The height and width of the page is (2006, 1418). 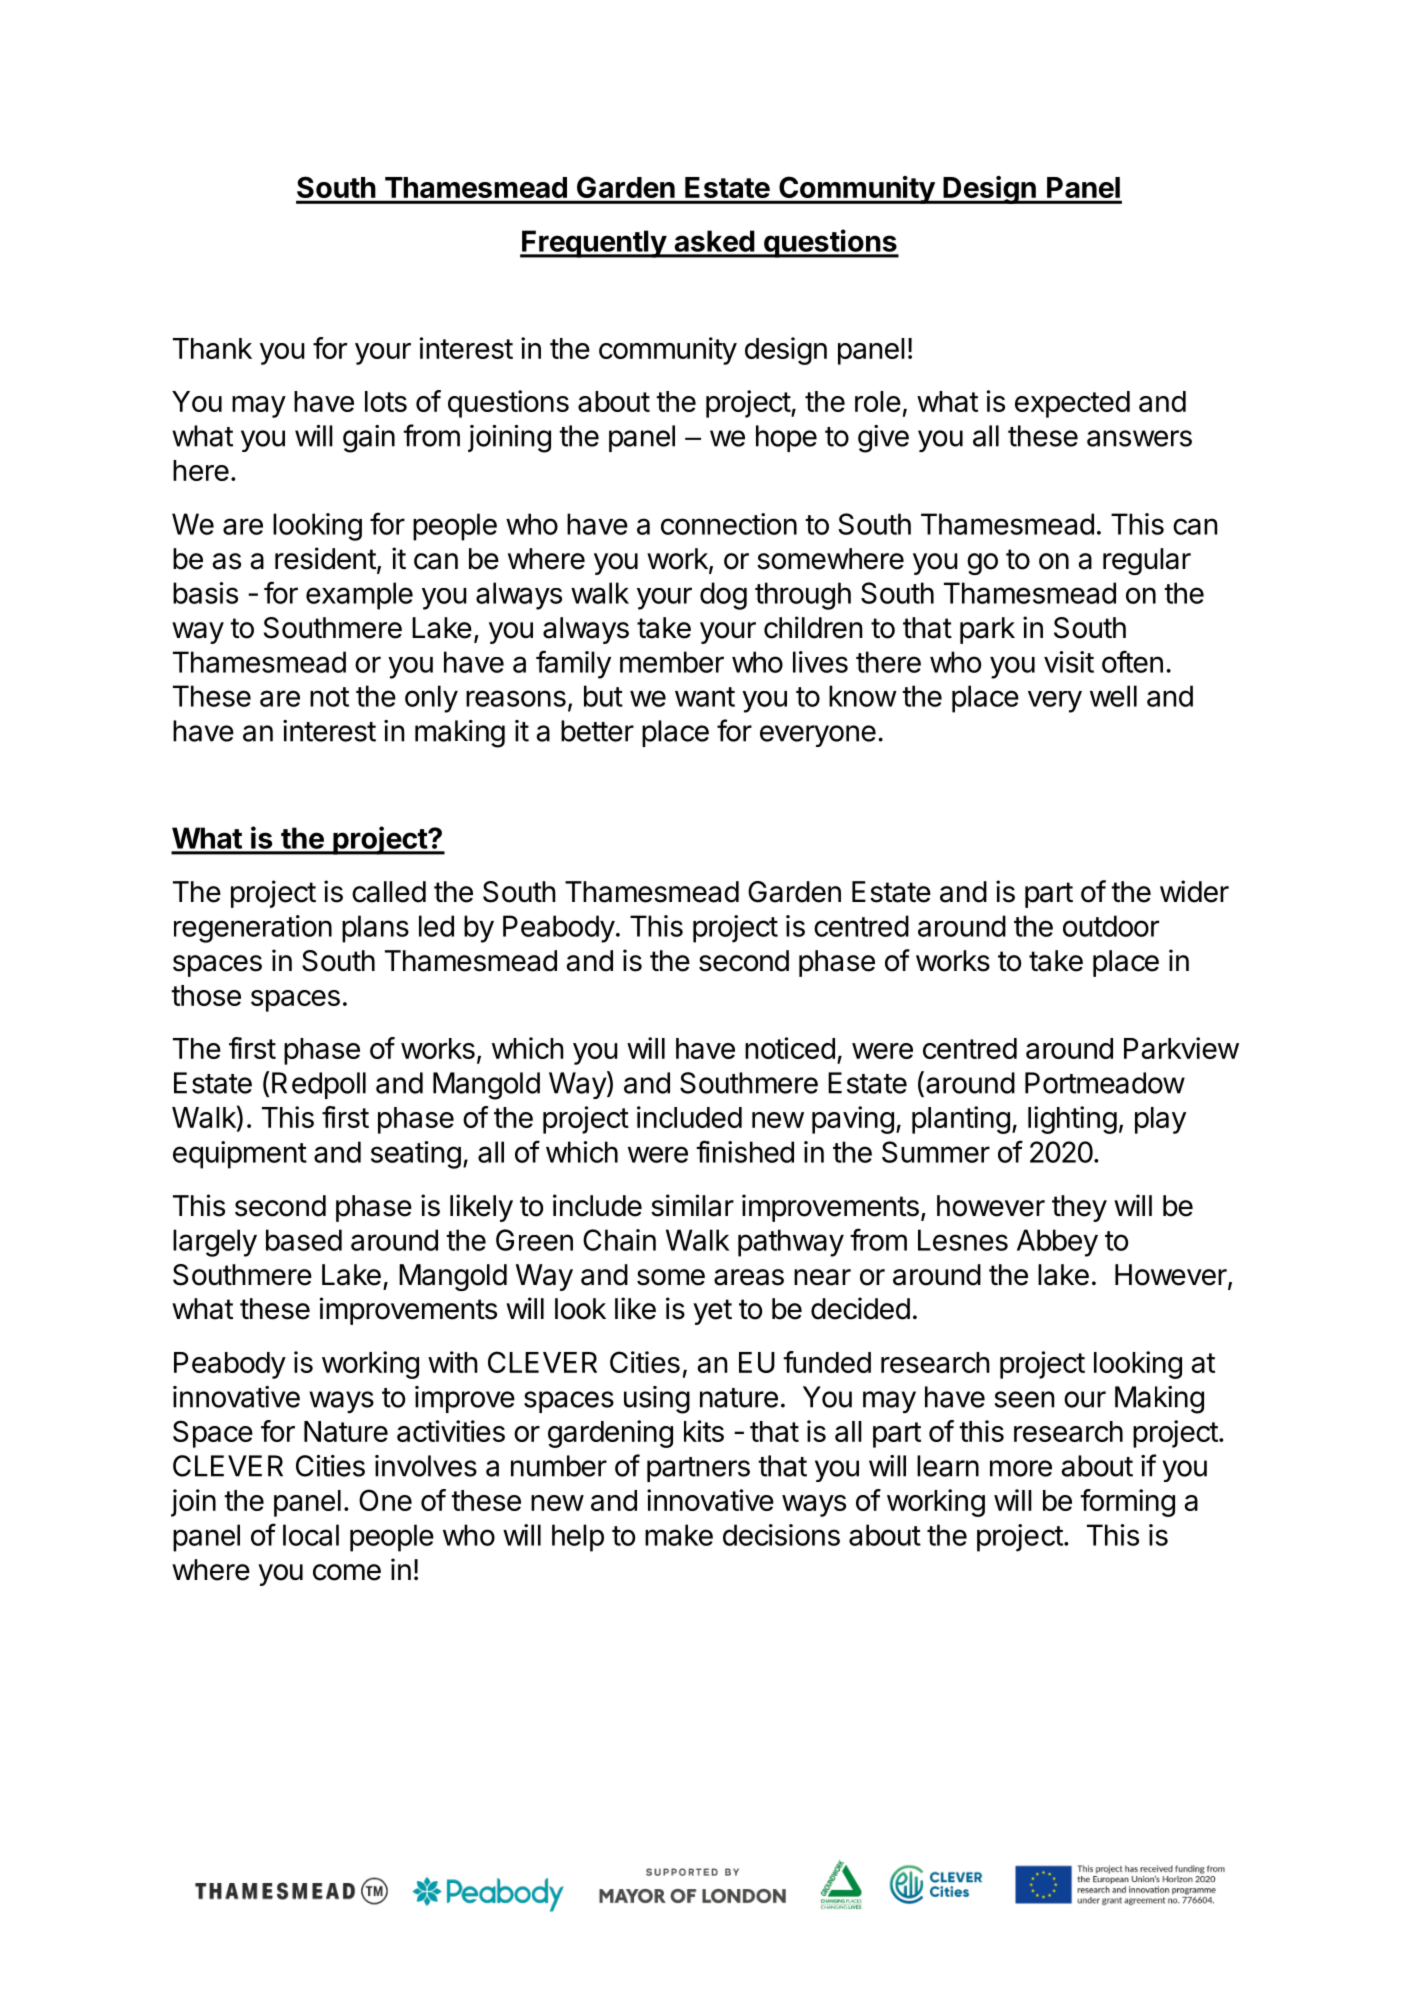 What do you see at coordinates (311, 1535) in the page?
I see `local` at bounding box center [311, 1535].
